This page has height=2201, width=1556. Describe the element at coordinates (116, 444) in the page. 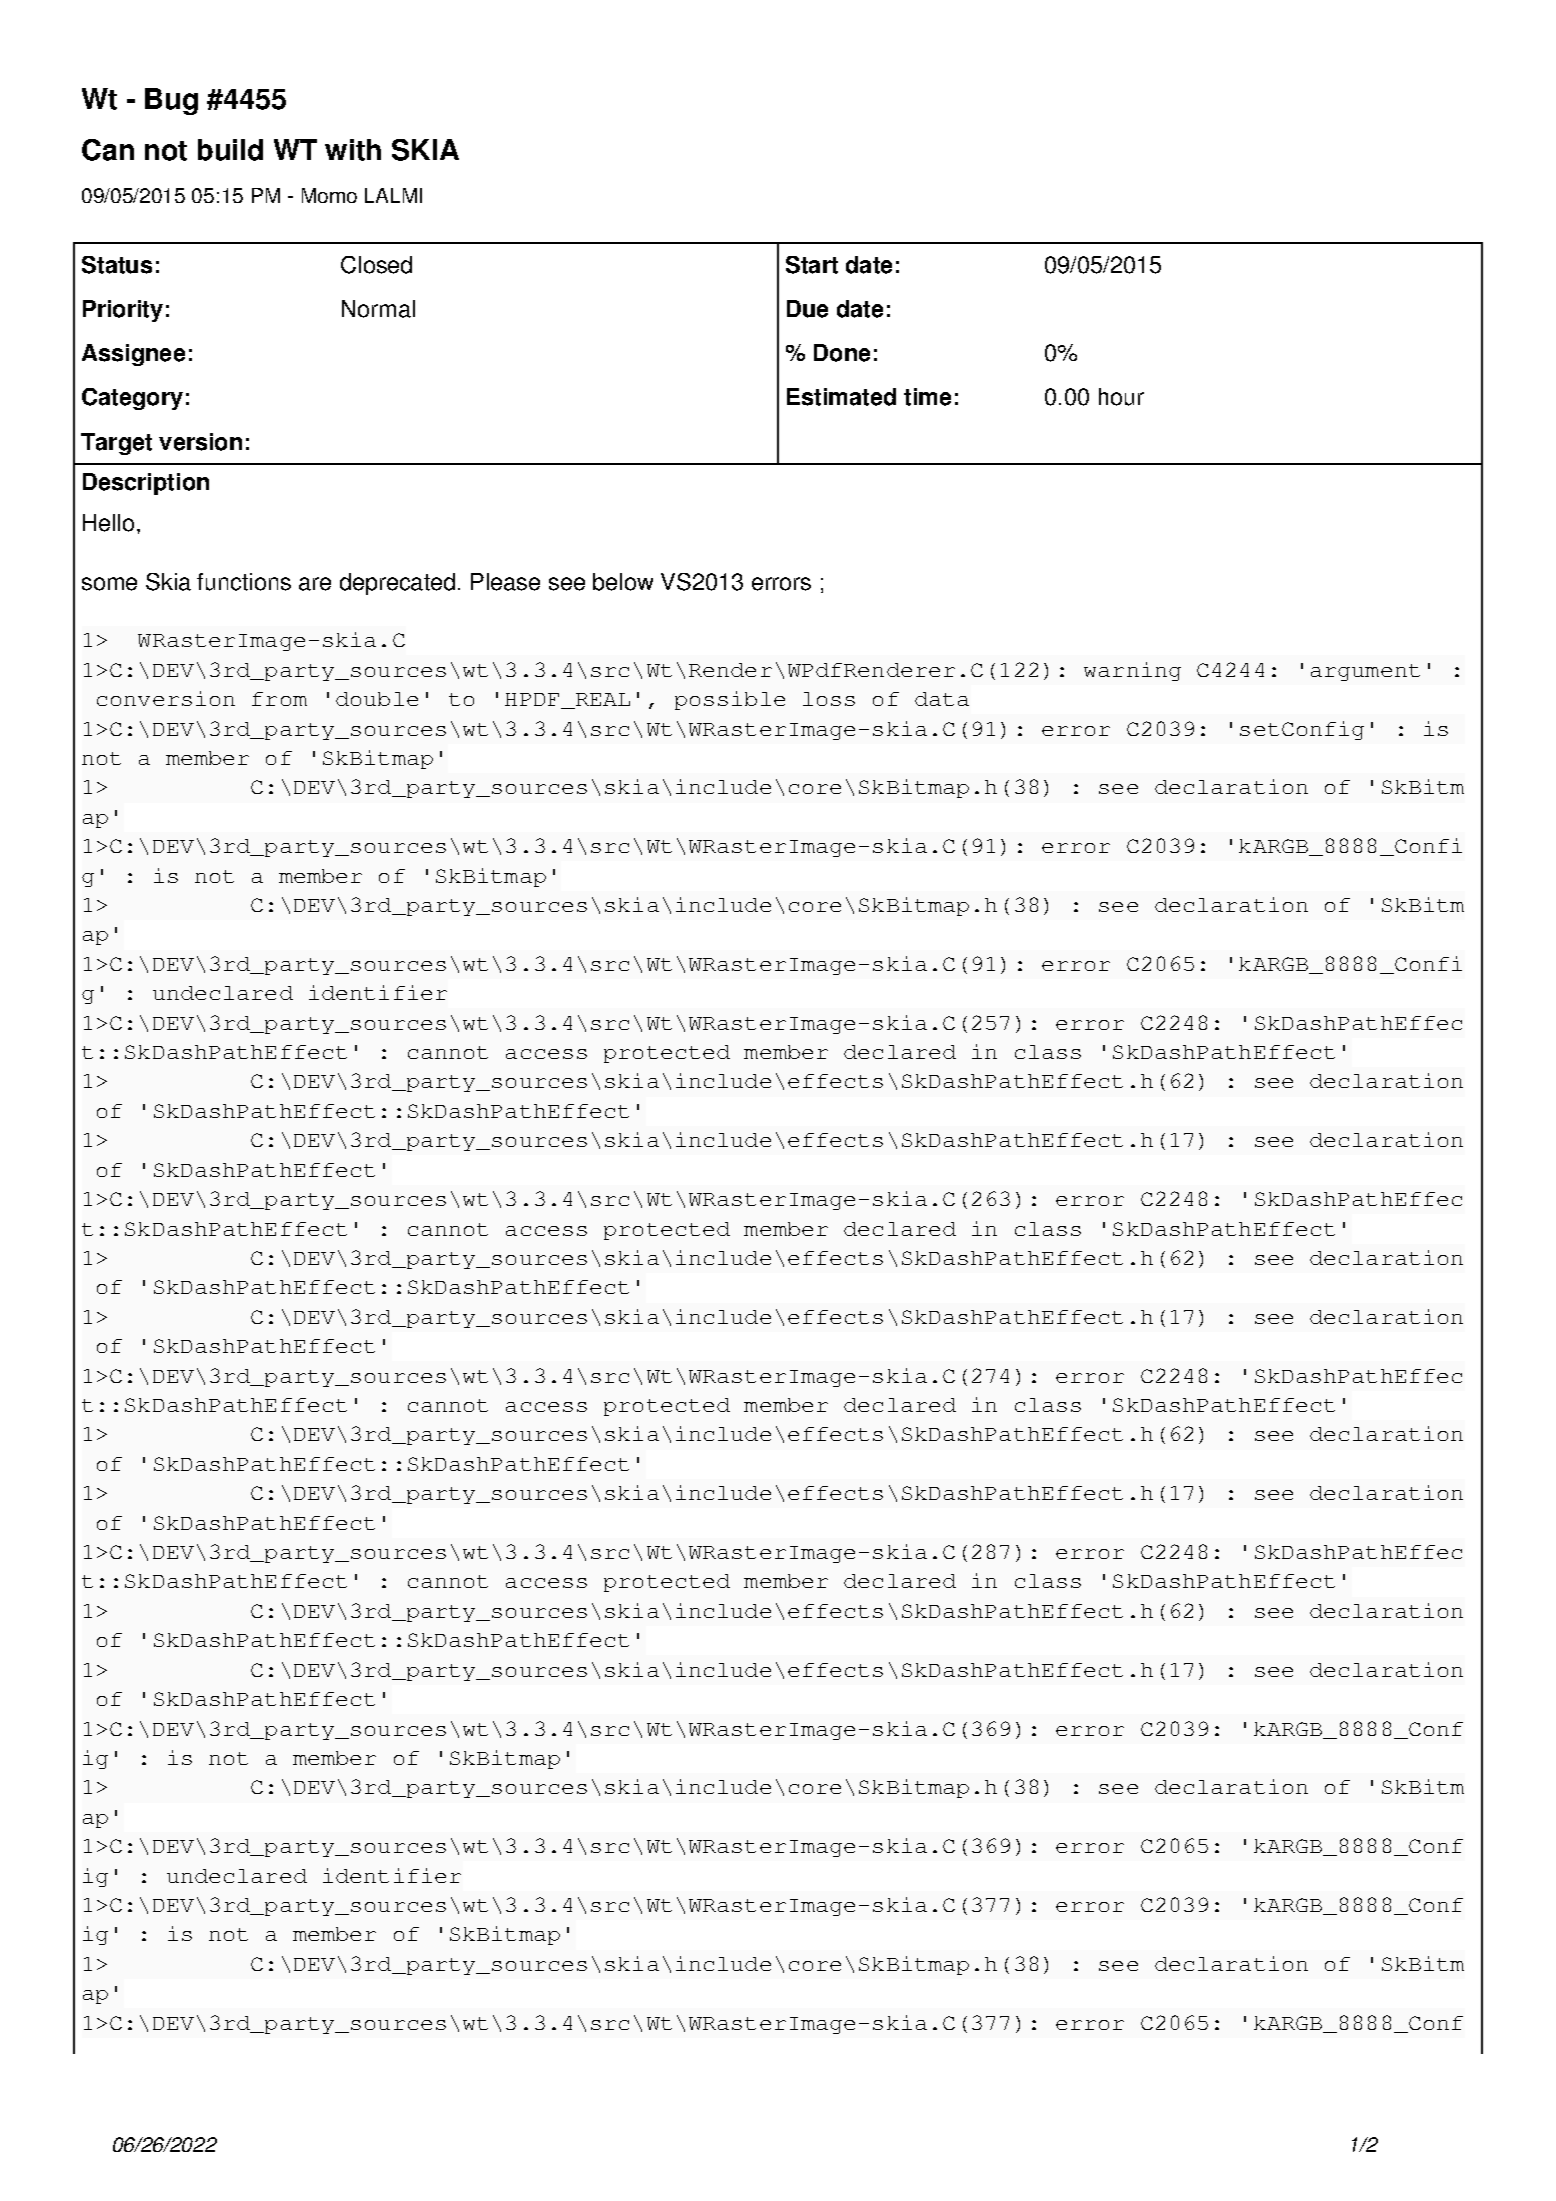

I see `Target` at that location.
